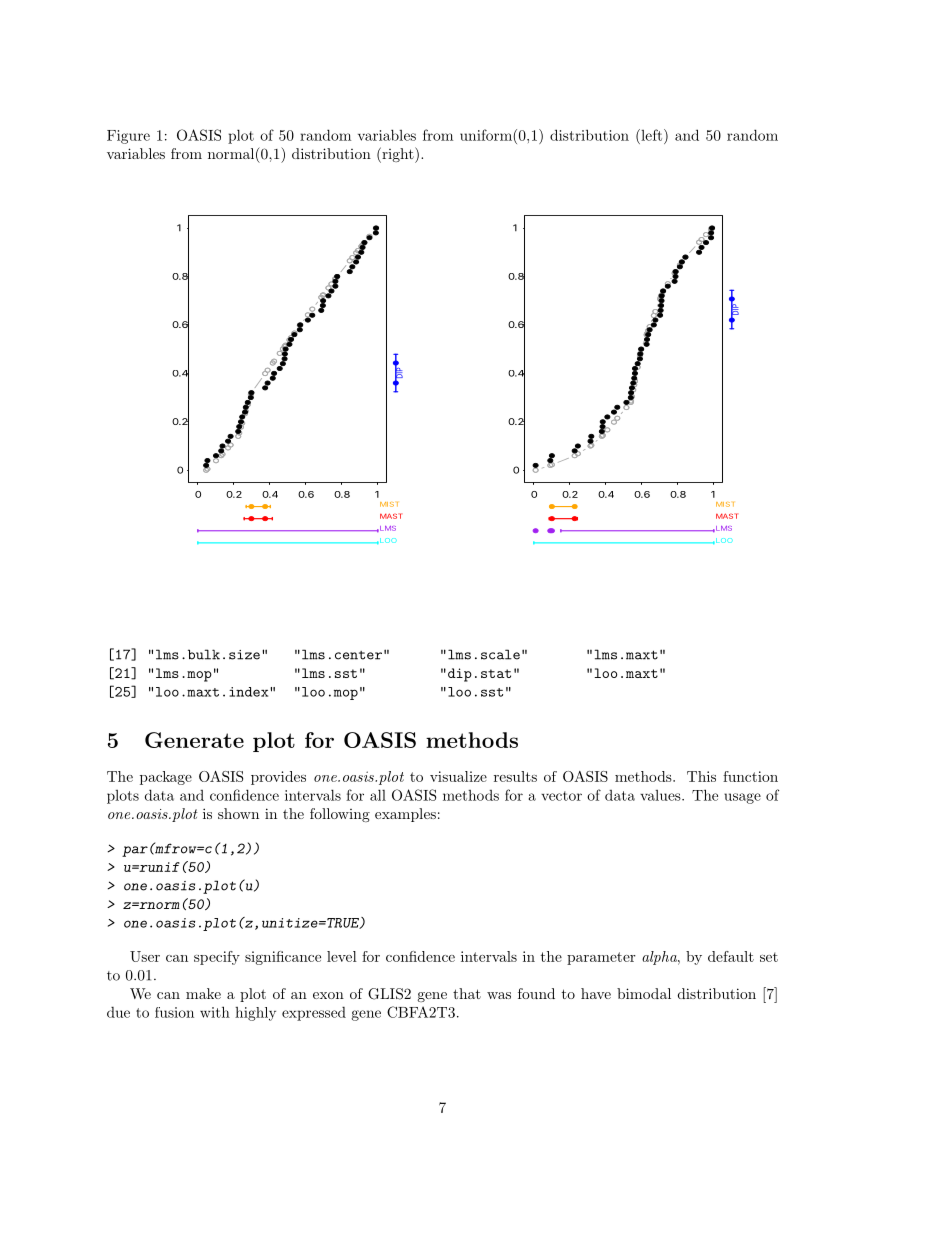 This image has width=952, height=1233. I want to click on Figure, so click(128, 137).
